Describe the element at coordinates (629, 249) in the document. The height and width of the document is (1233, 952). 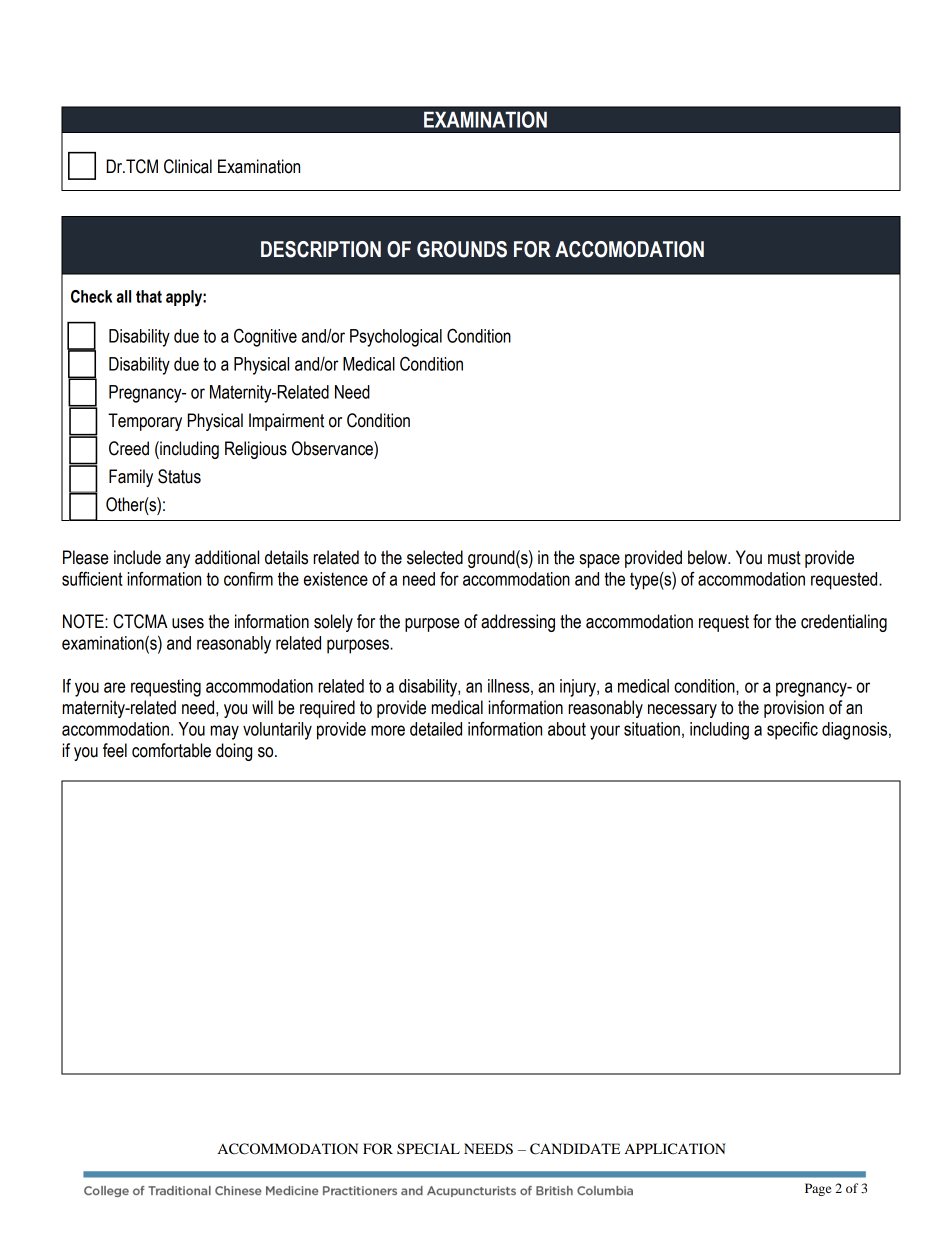
I see `ACCOMODATION` at that location.
